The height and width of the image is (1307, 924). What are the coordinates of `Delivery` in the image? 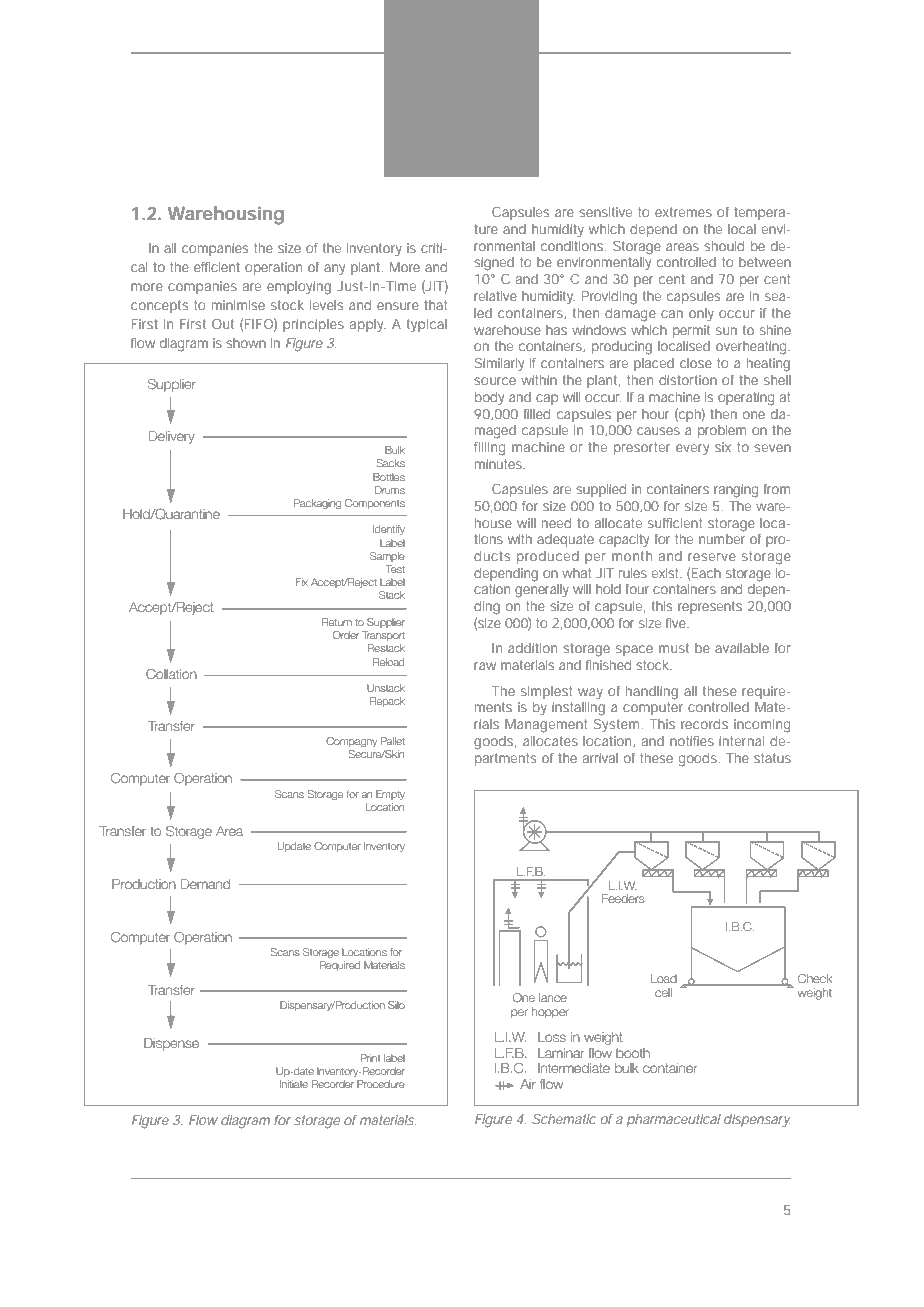 It's located at (172, 437).
